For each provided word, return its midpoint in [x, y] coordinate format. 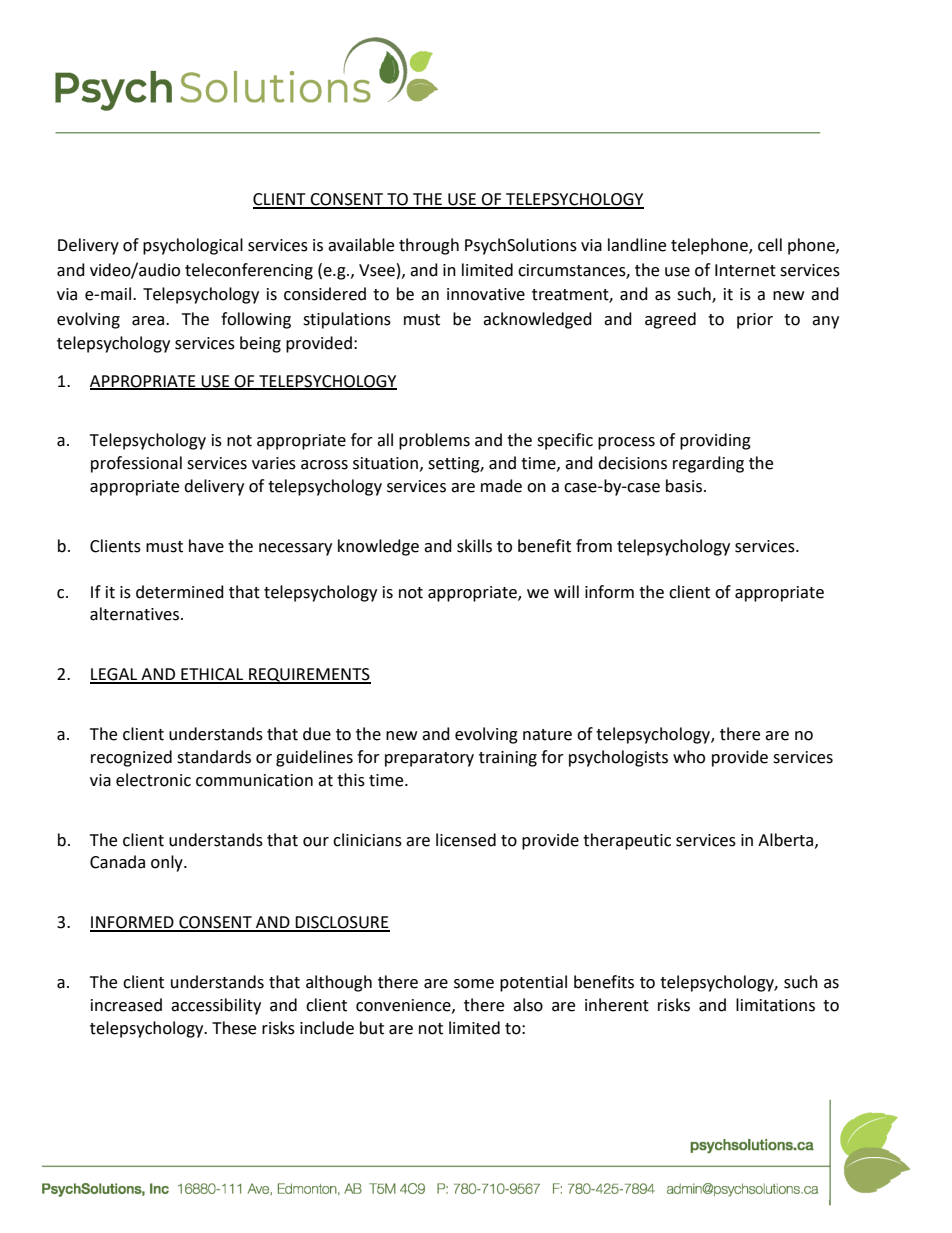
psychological [193, 246]
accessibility [216, 1006]
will [566, 591]
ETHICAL [212, 675]
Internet [745, 270]
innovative [486, 294]
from [594, 546]
